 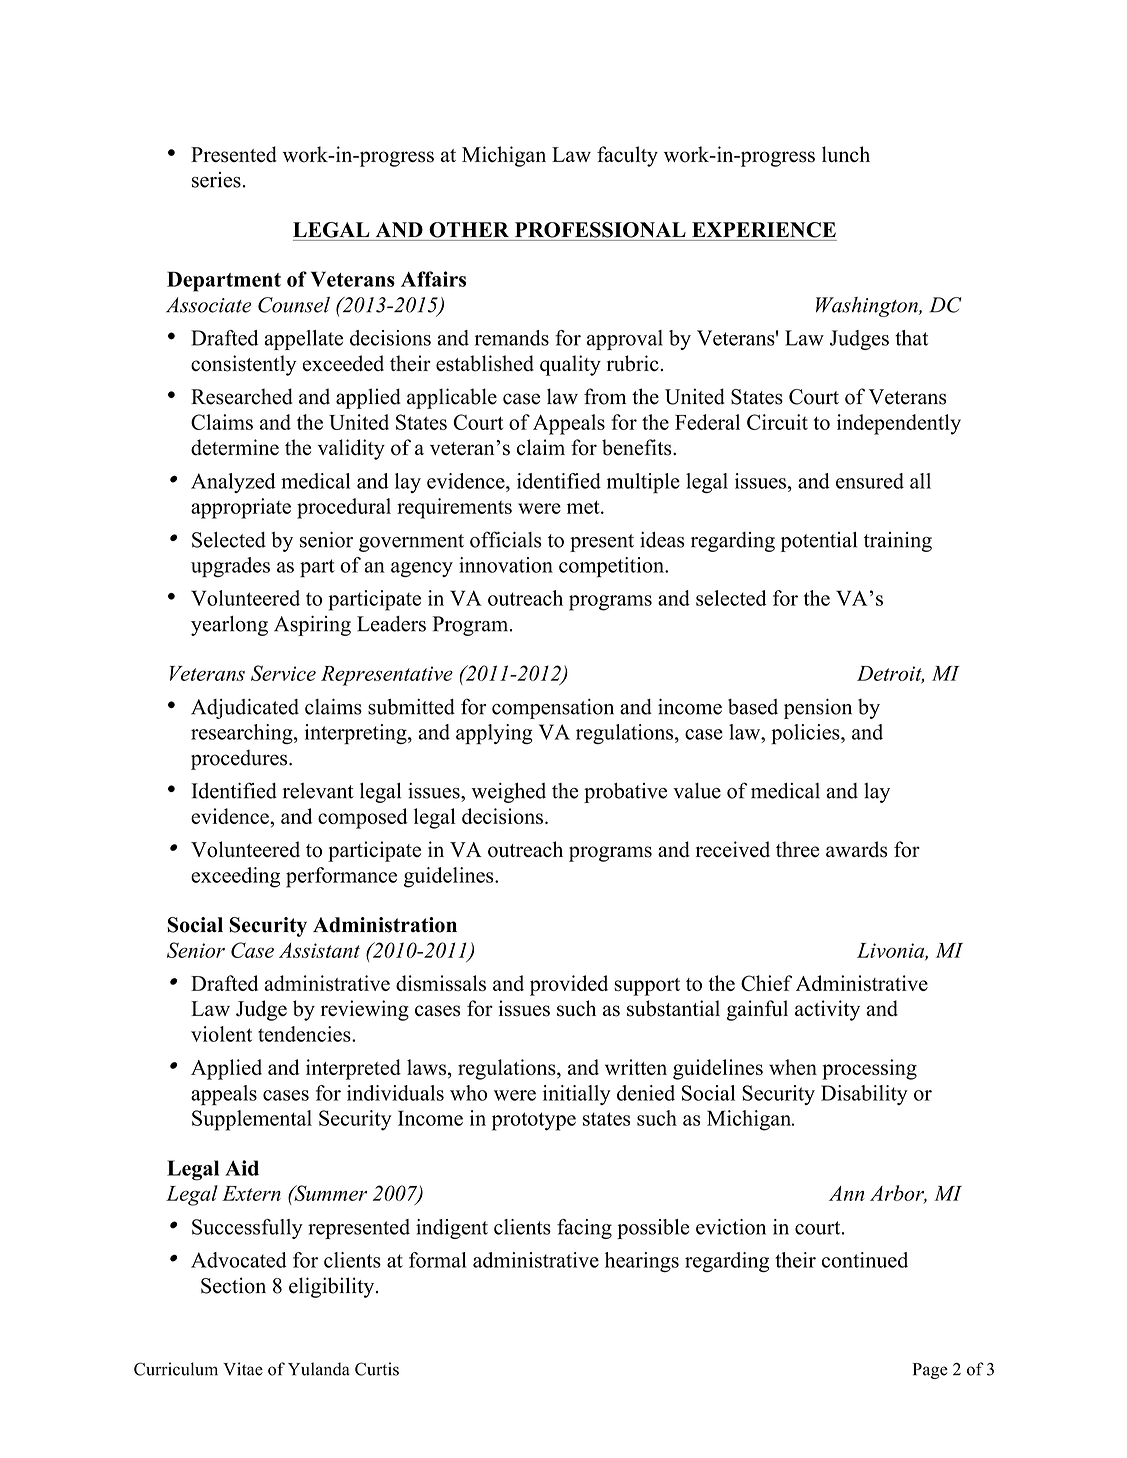 What do you see at coordinates (508, 793) in the screenshot?
I see `weighed` at bounding box center [508, 793].
